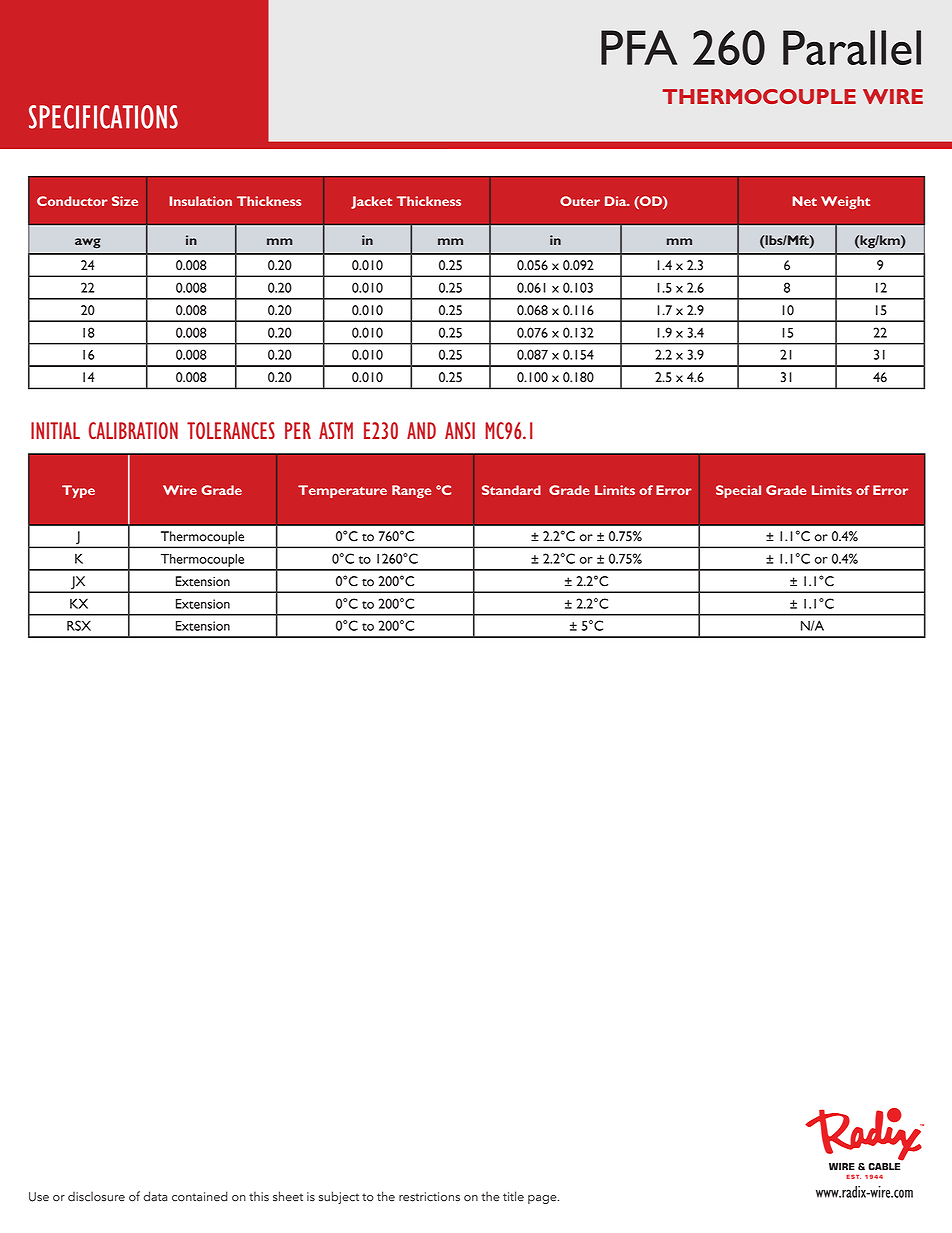 The width and height of the screenshot is (952, 1233). Describe the element at coordinates (852, 47) in the screenshot. I see `Parallel` at that location.
